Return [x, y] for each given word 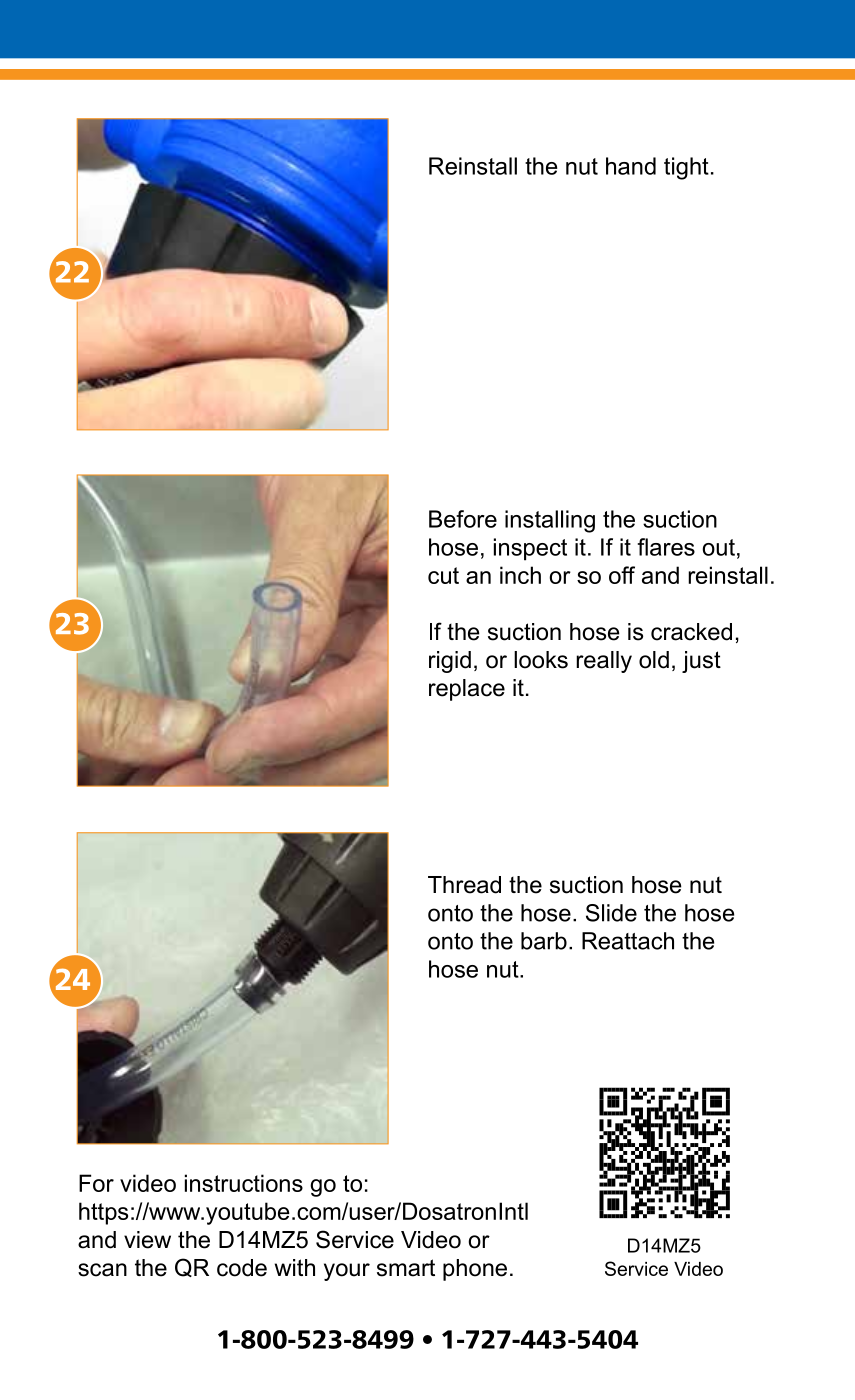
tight [686, 168]
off [622, 575]
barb [544, 941]
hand [631, 166]
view [147, 1240]
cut [443, 575]
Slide [611, 913]
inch [520, 575]
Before [463, 519]
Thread [464, 885]
